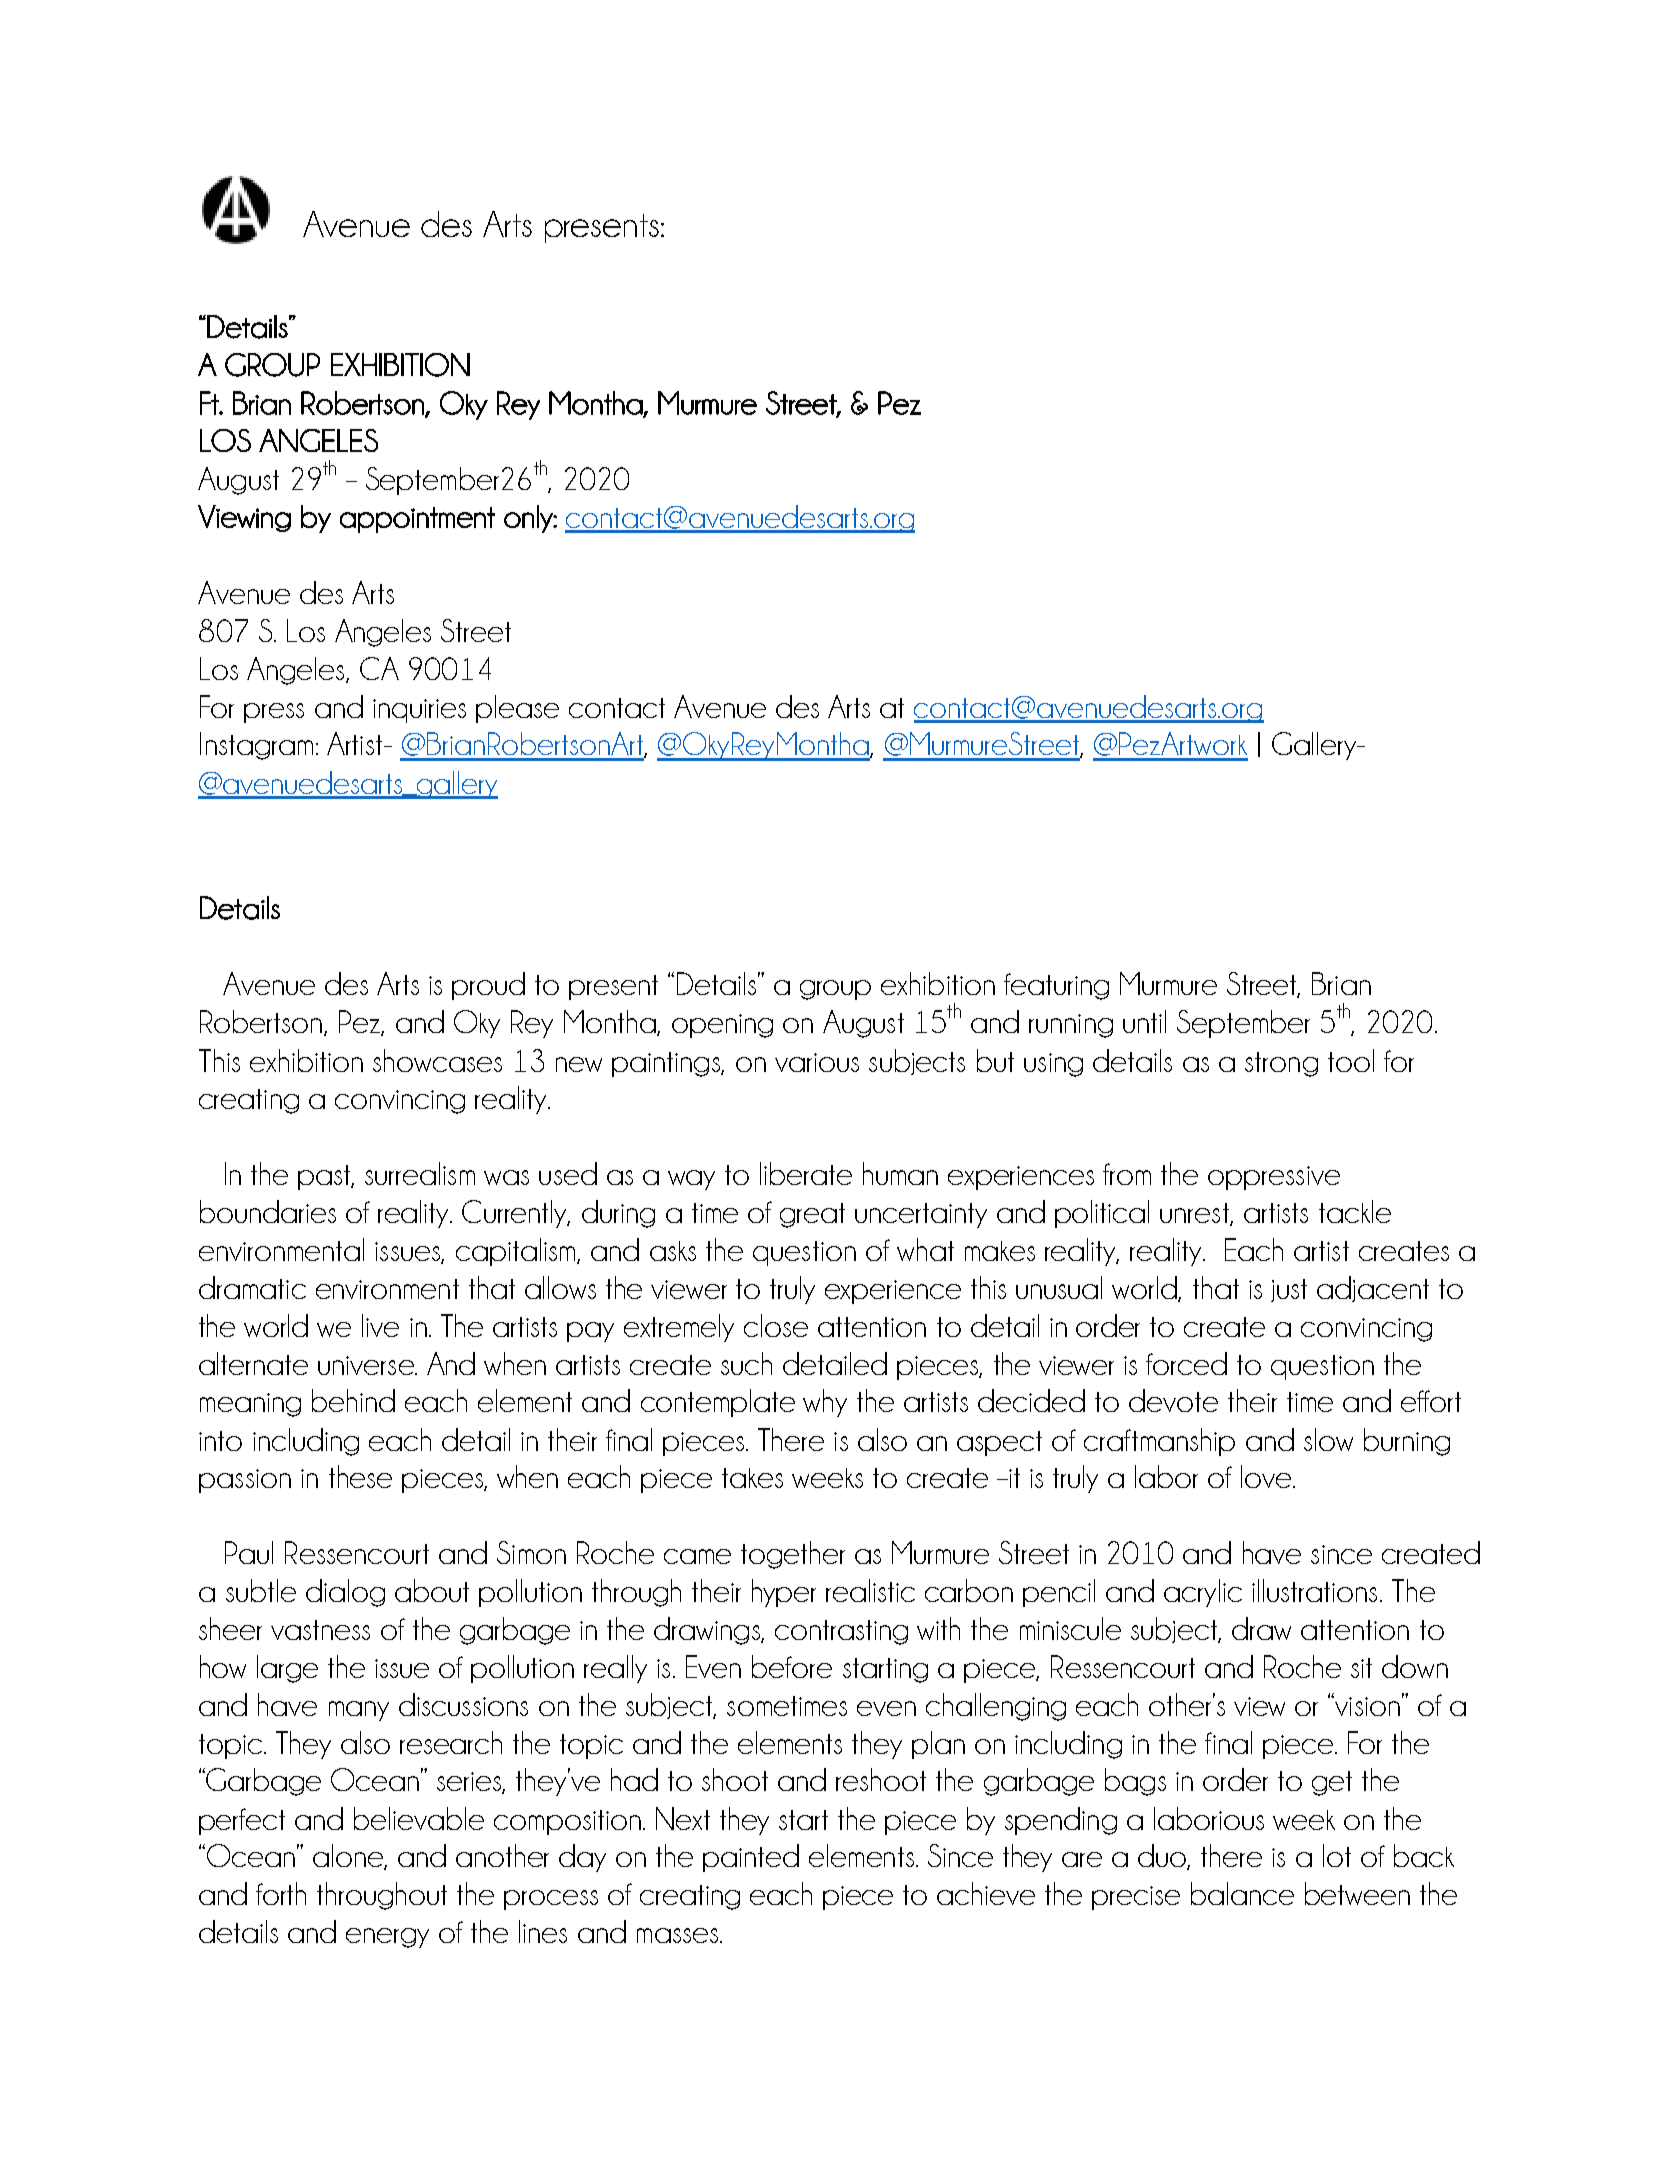 This screenshot has width=1680, height=2175. What do you see at coordinates (1242, 1893) in the screenshot?
I see `balance` at bounding box center [1242, 1893].
